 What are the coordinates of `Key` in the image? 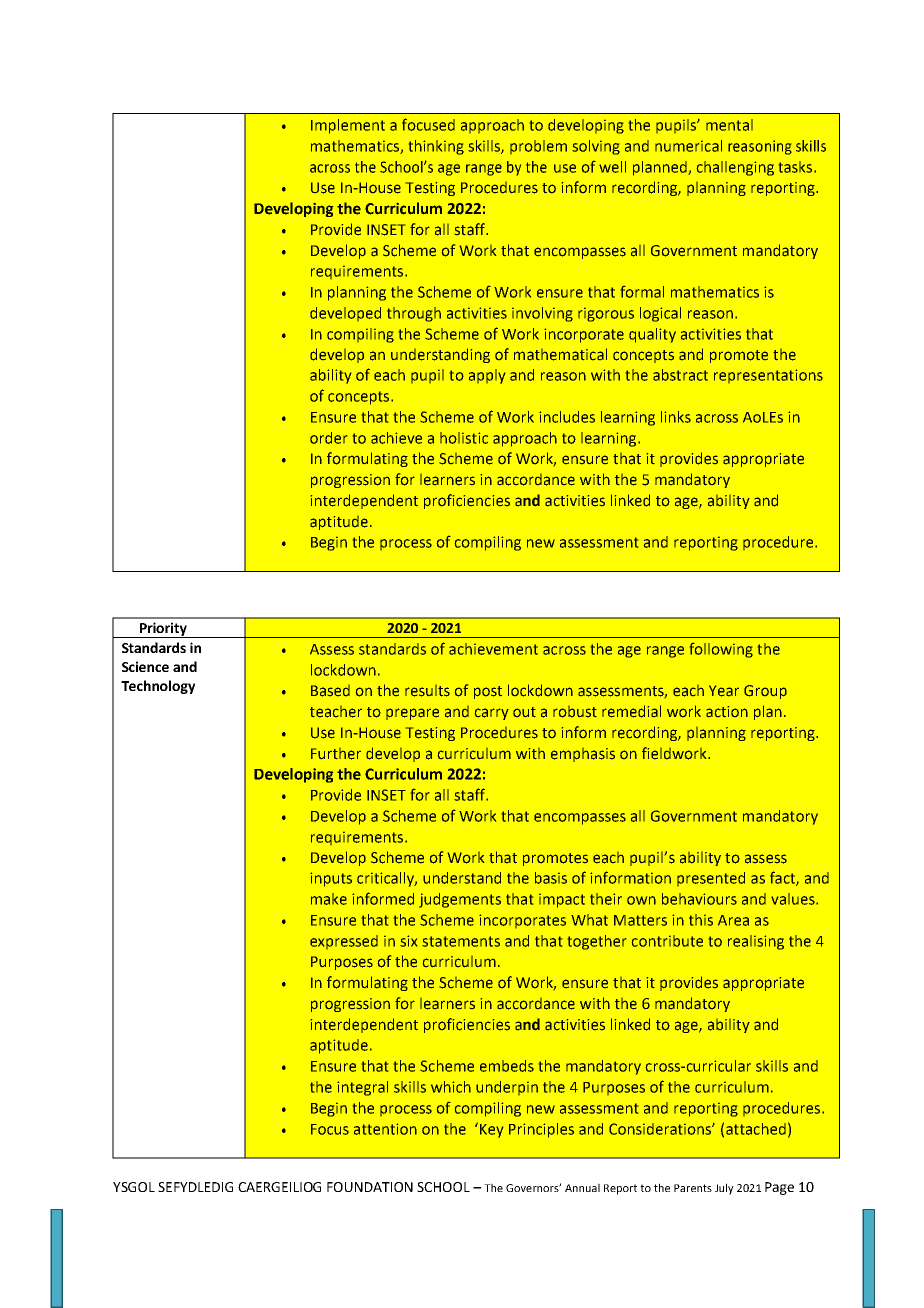 It's located at (491, 1131).
